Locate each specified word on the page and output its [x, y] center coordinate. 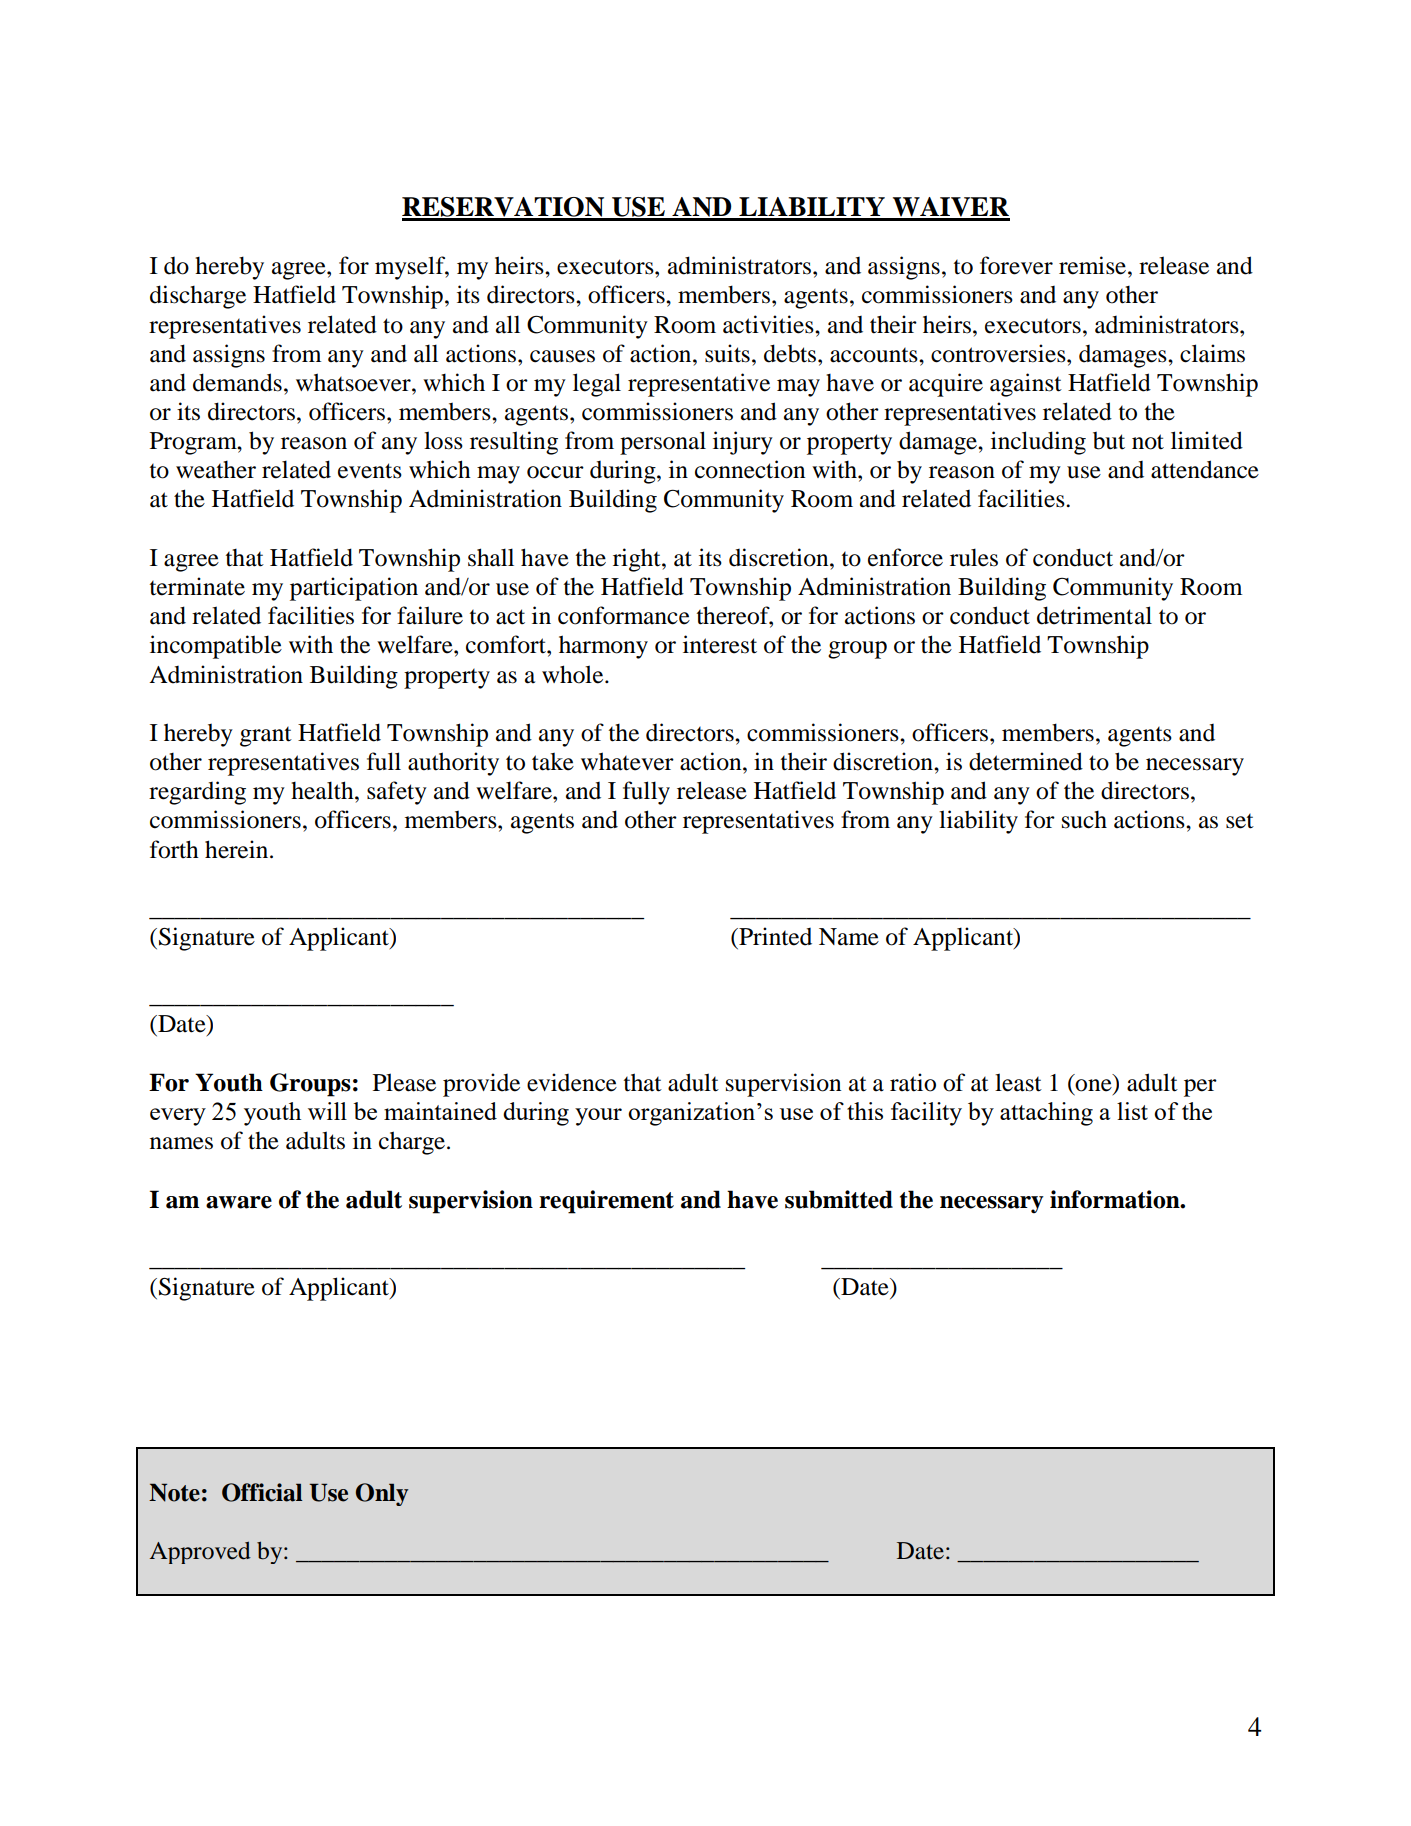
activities [769, 324]
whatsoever [354, 382]
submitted [839, 1199]
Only [382, 1494]
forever [1016, 265]
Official [262, 1492]
